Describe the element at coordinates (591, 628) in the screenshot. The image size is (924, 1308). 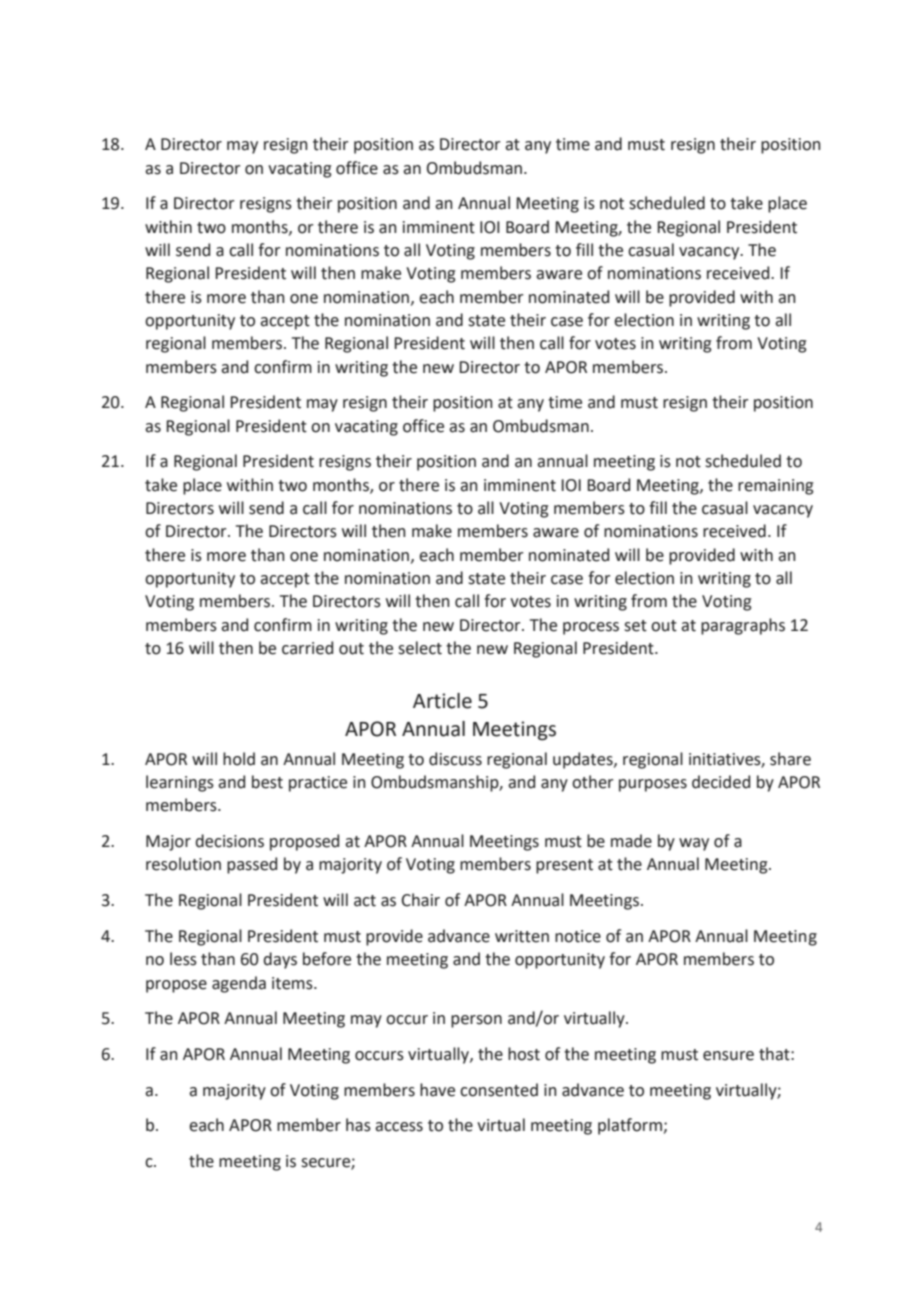
I see `process` at that location.
